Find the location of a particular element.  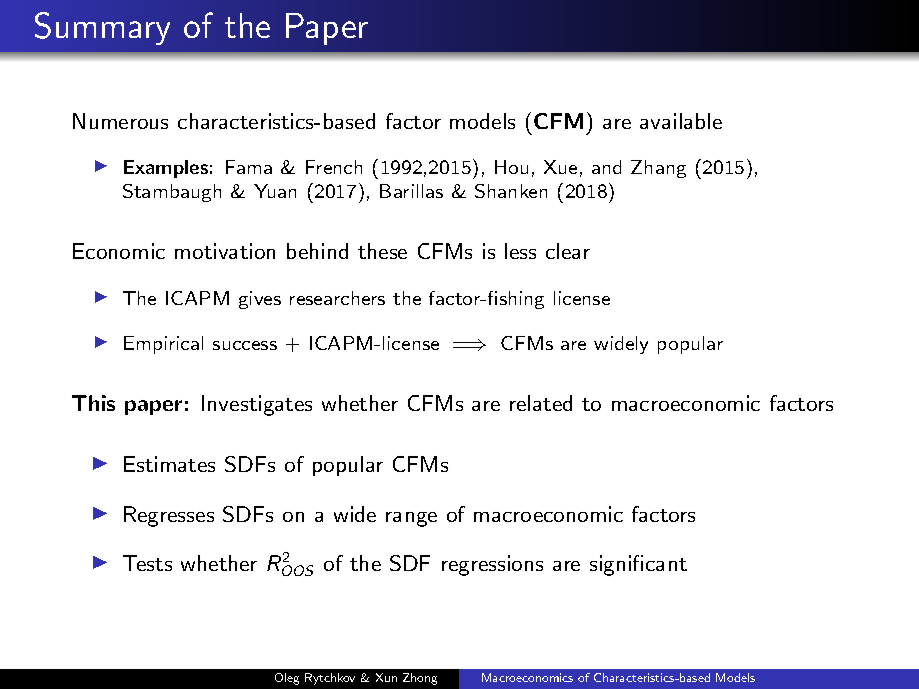

Summary is located at coordinates (102, 28).
